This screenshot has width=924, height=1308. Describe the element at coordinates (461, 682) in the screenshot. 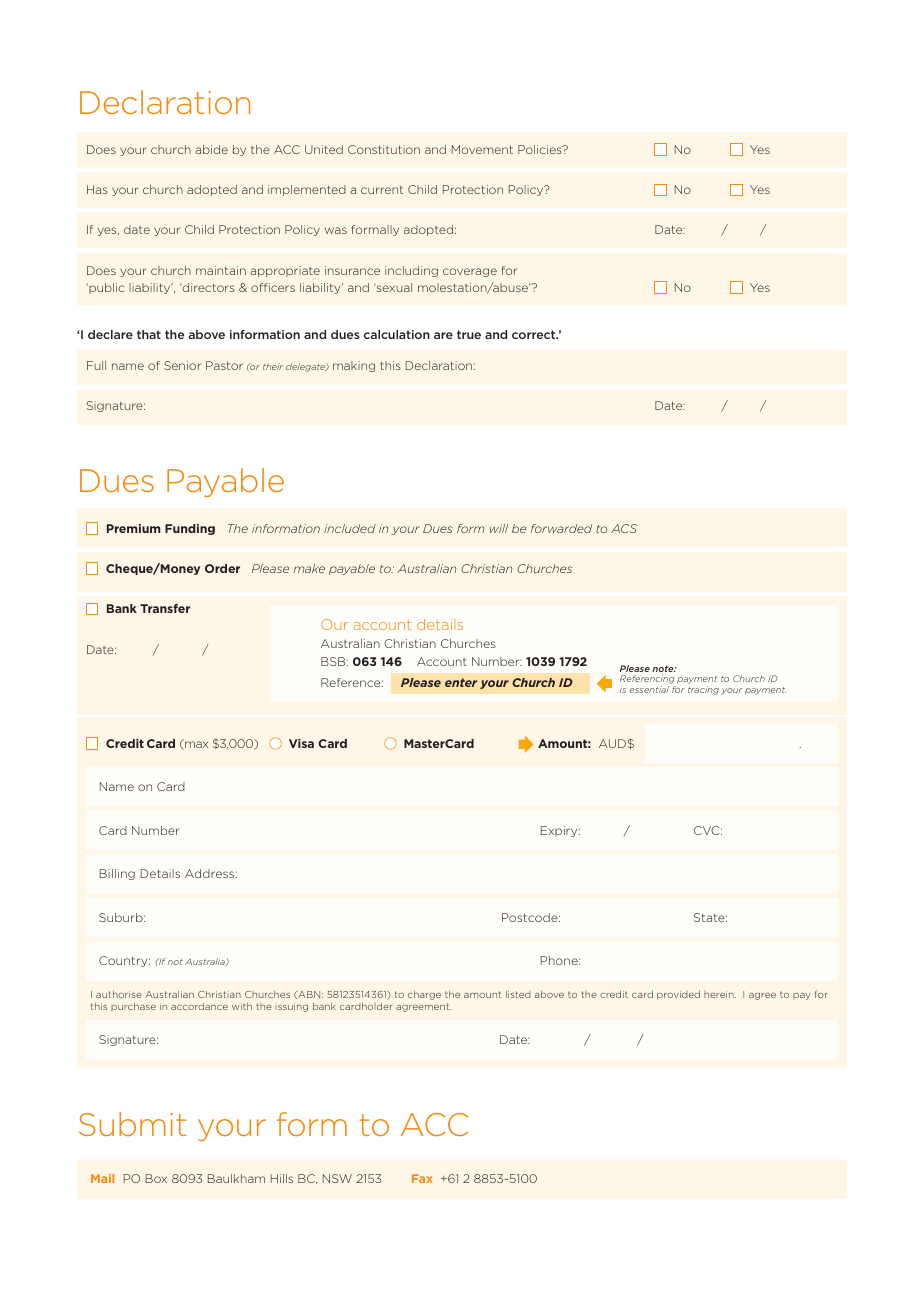

I see `enter` at that location.
